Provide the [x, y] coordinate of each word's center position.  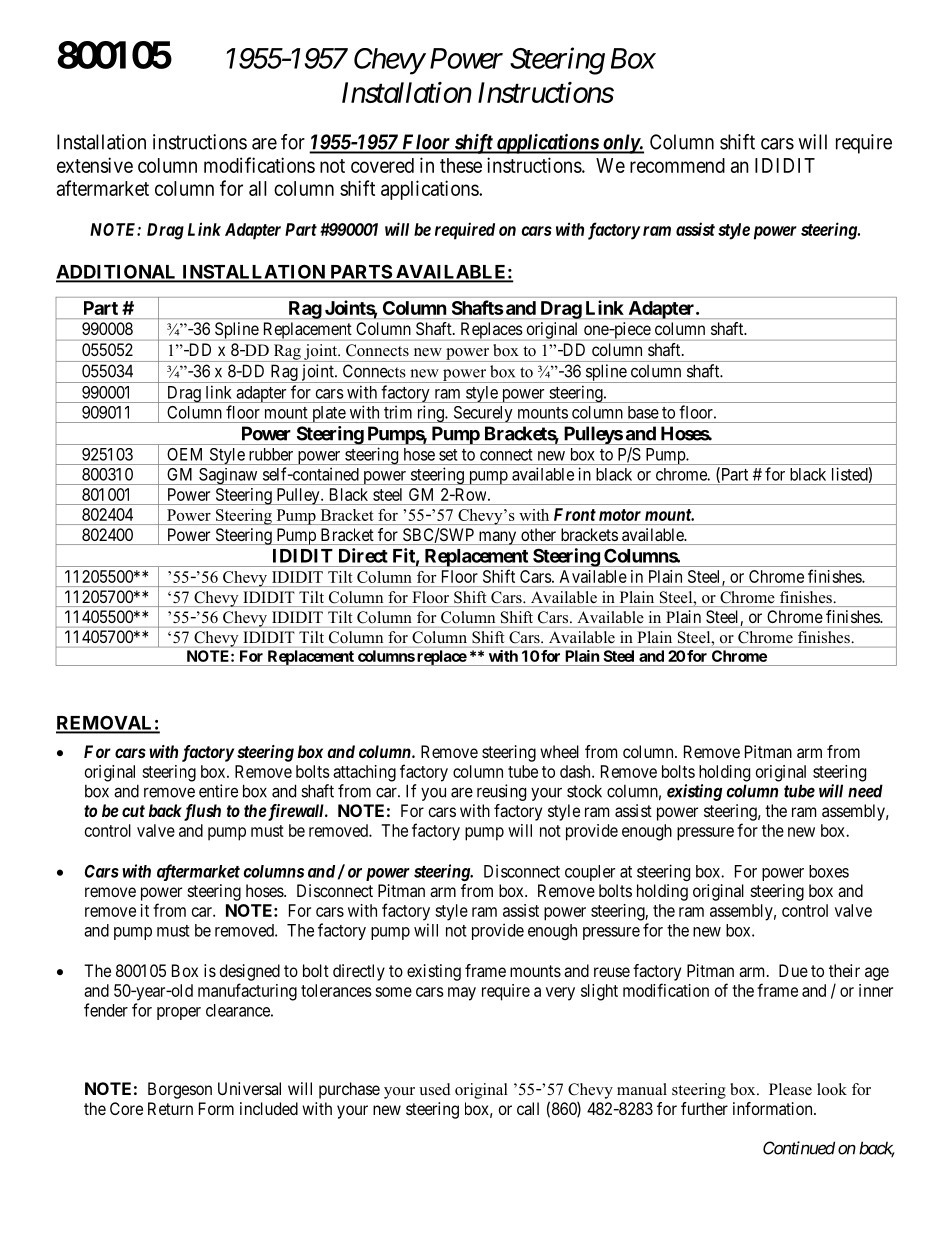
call [528, 1108]
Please [790, 1089]
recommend [677, 165]
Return [170, 1108]
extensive [95, 165]
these [461, 165]
